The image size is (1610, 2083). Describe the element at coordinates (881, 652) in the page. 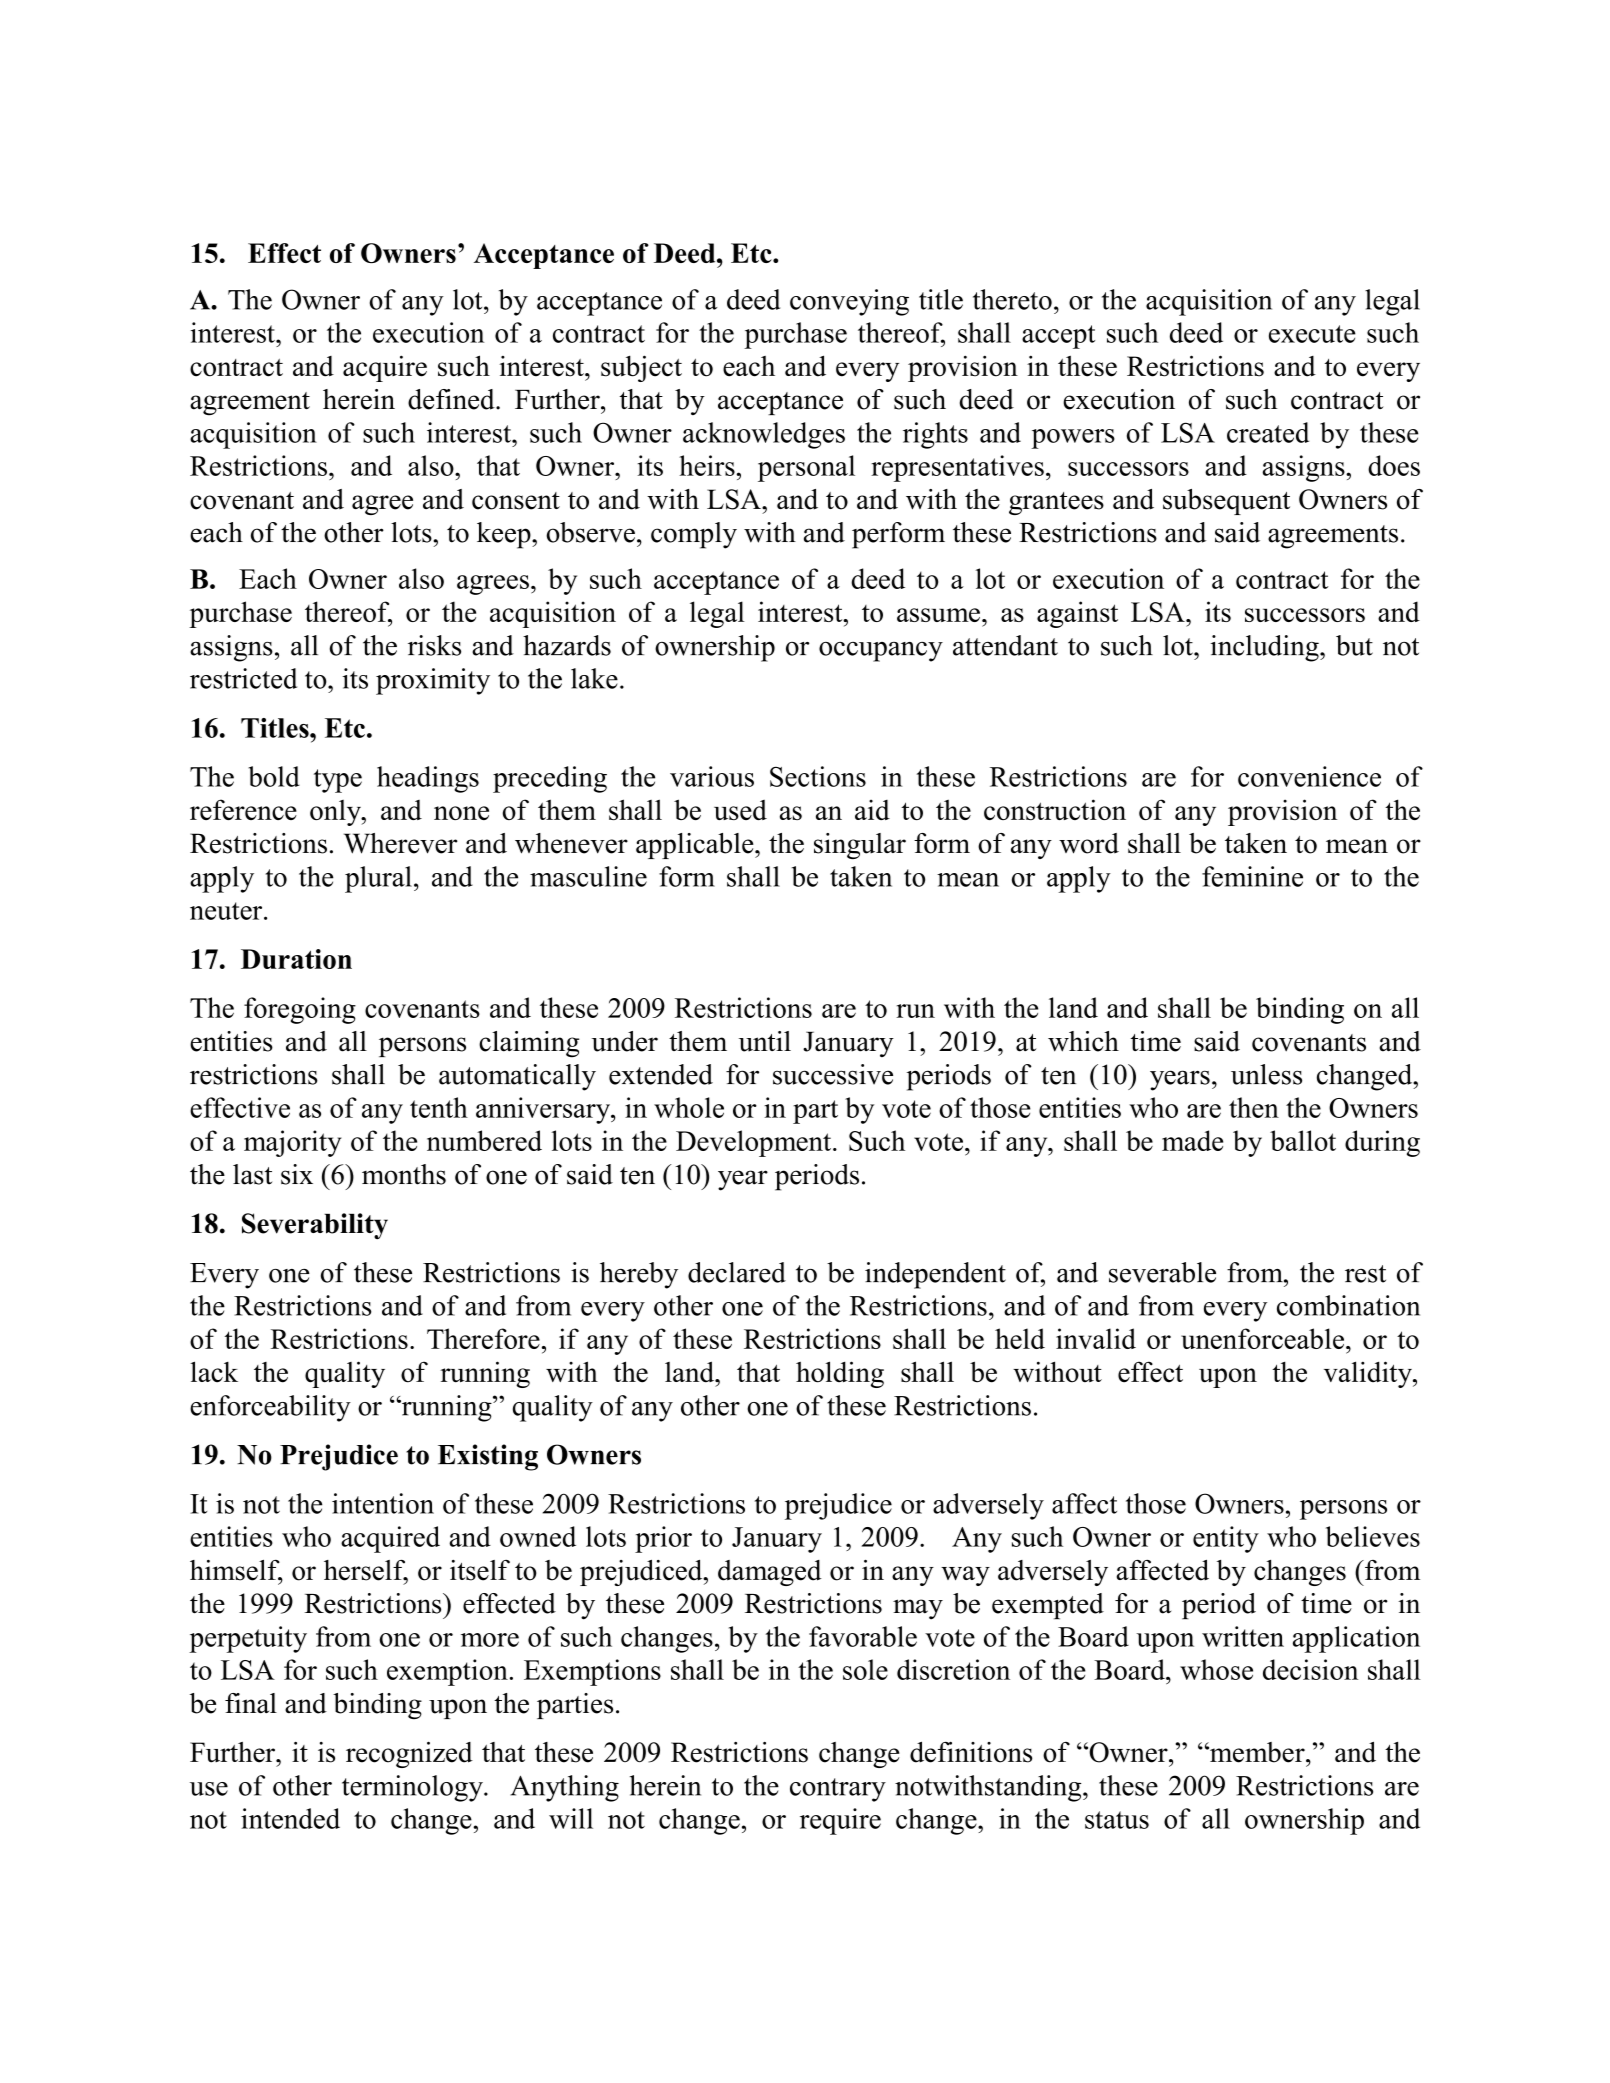

I see `occupancy` at that location.
